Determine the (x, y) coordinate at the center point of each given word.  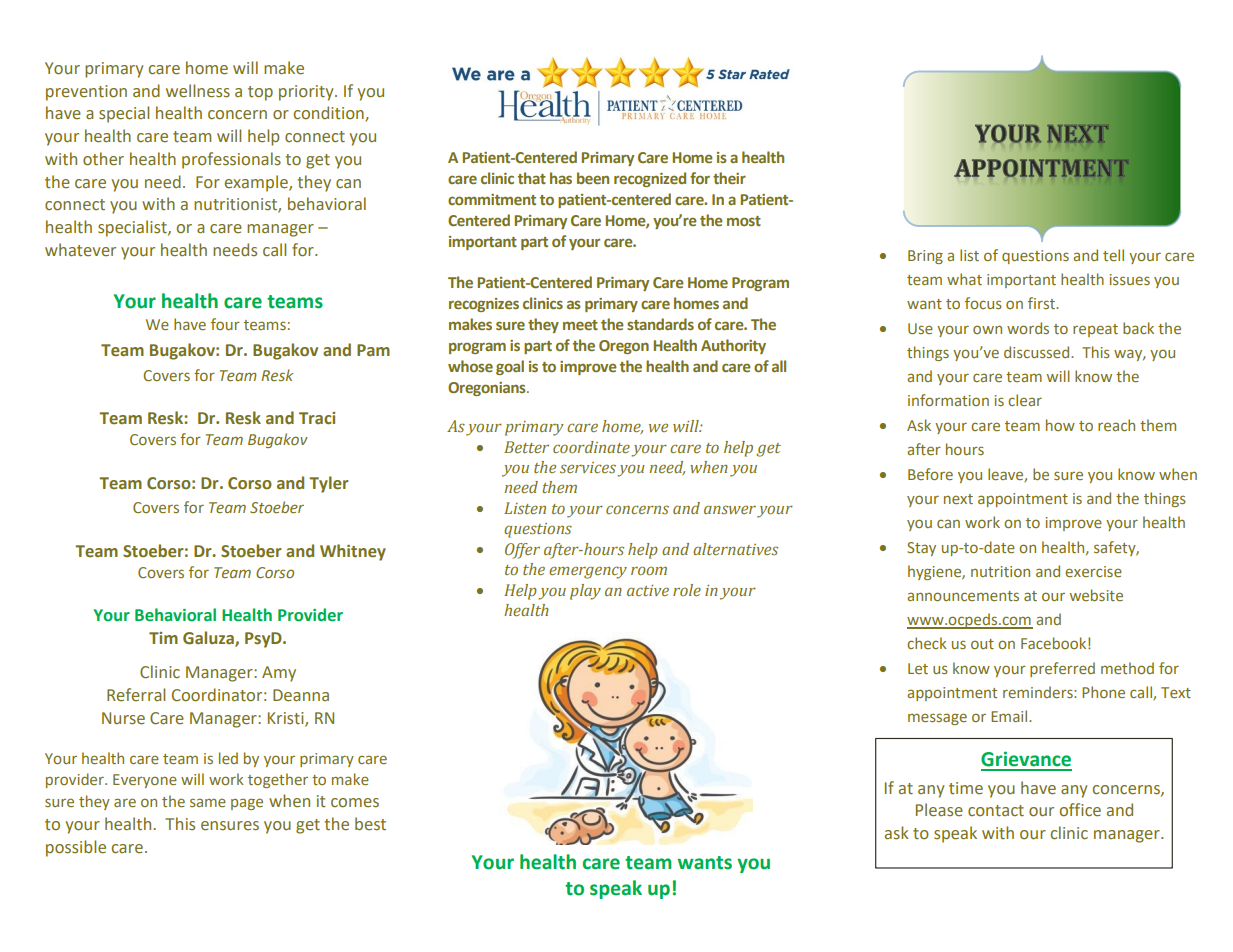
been (593, 178)
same (208, 802)
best (370, 824)
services (588, 467)
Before (930, 474)
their (729, 178)
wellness (198, 91)
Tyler (329, 484)
